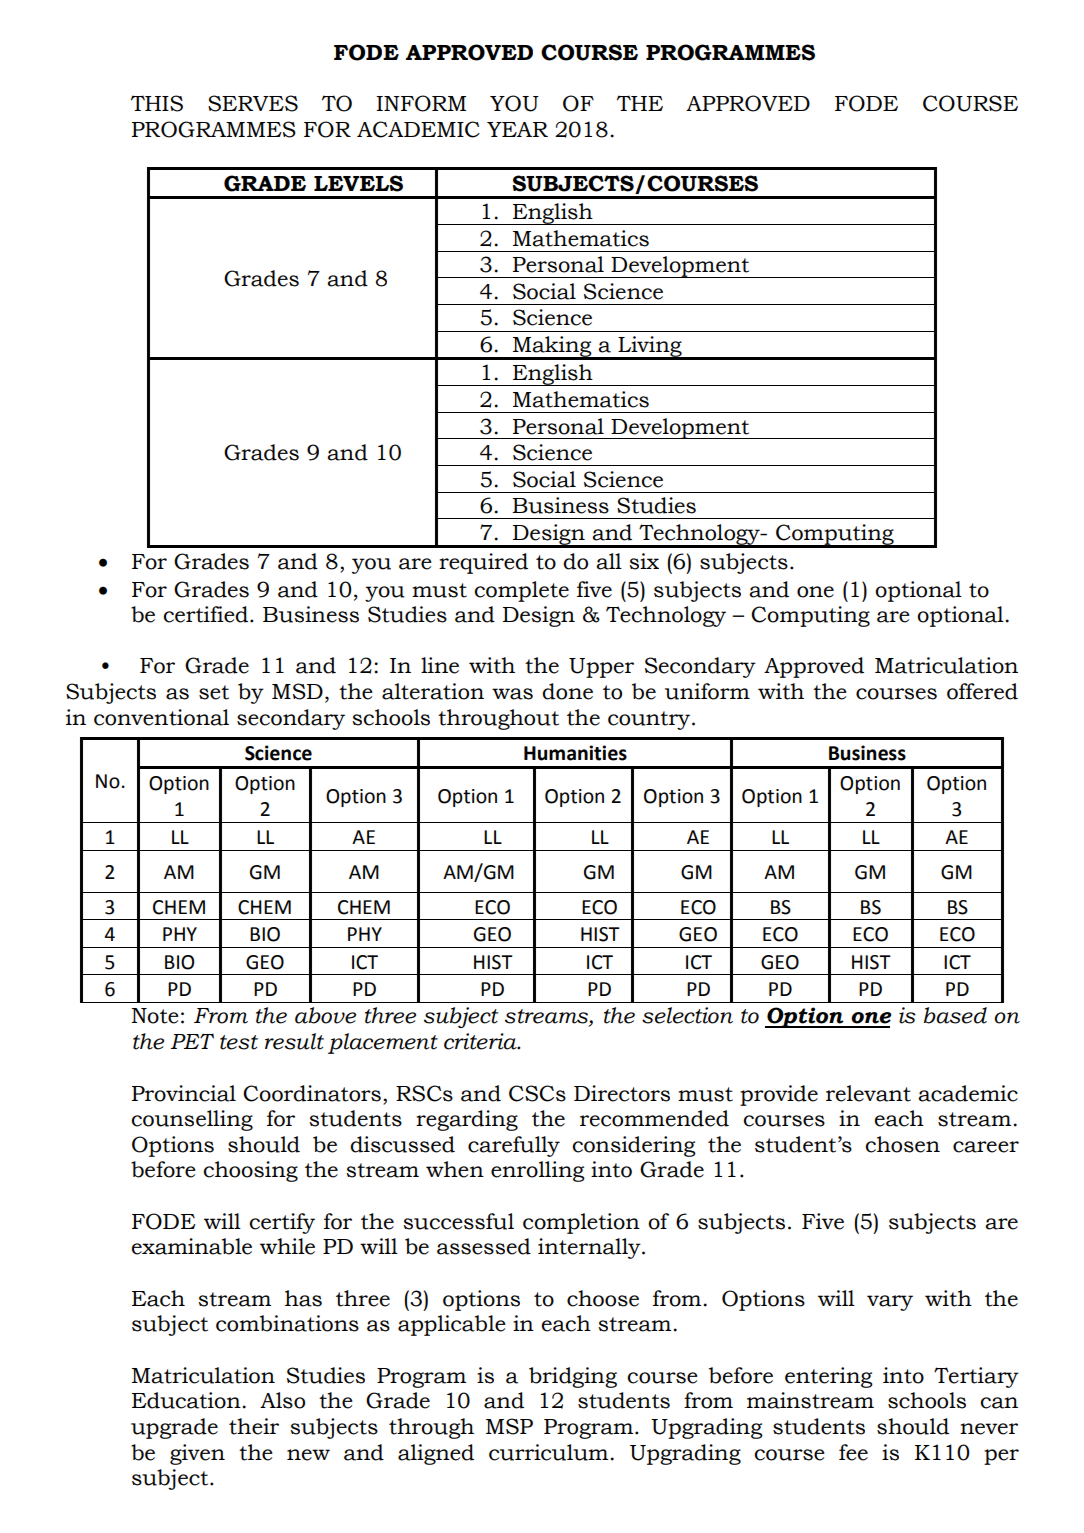 Image resolution: width=1084 pixels, height=1533 pixels. What do you see at coordinates (253, 103) in the image?
I see `SERVES` at bounding box center [253, 103].
